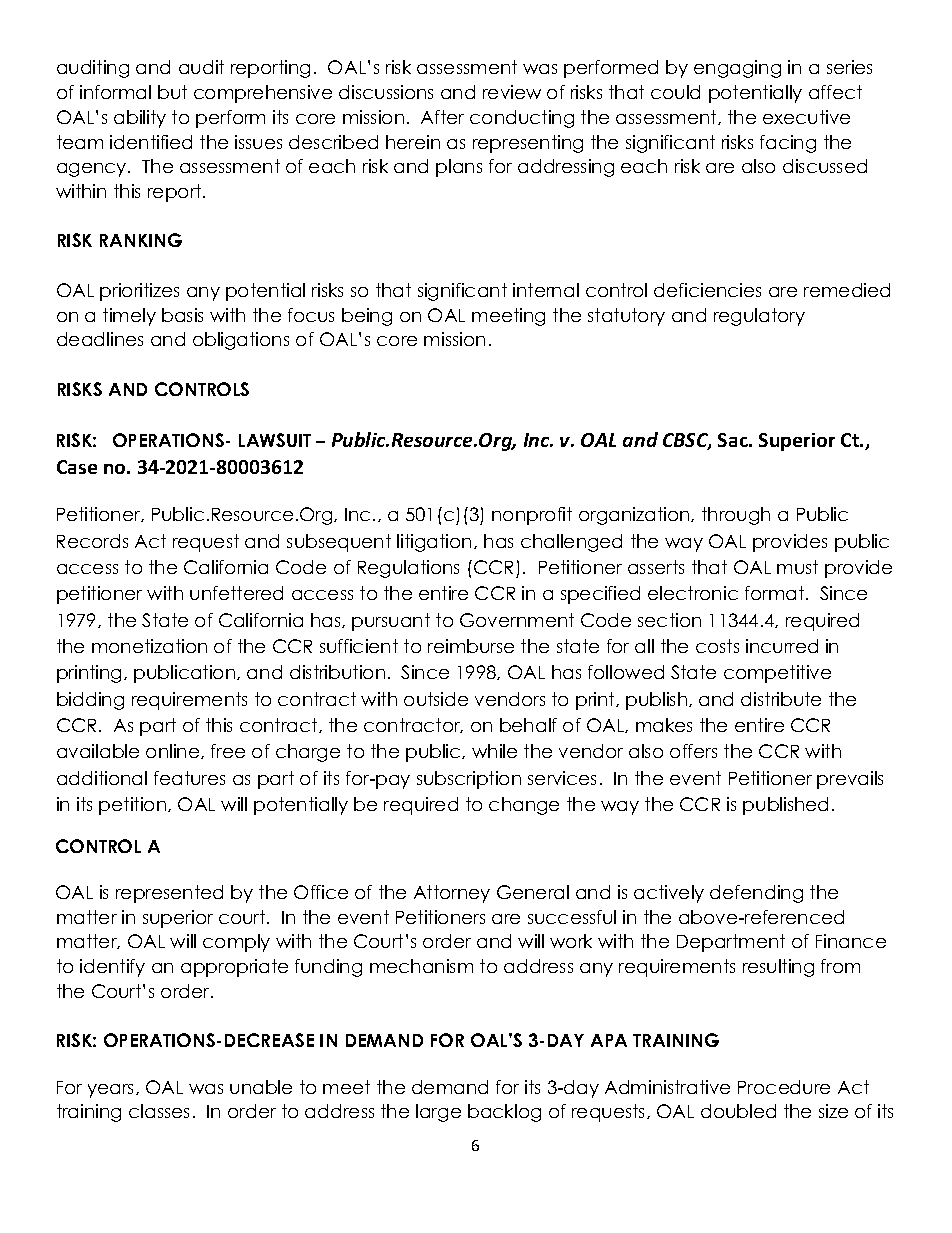 Image resolution: width=952 pixels, height=1233 pixels. Describe the element at coordinates (524, 806) in the screenshot. I see `change` at that location.
